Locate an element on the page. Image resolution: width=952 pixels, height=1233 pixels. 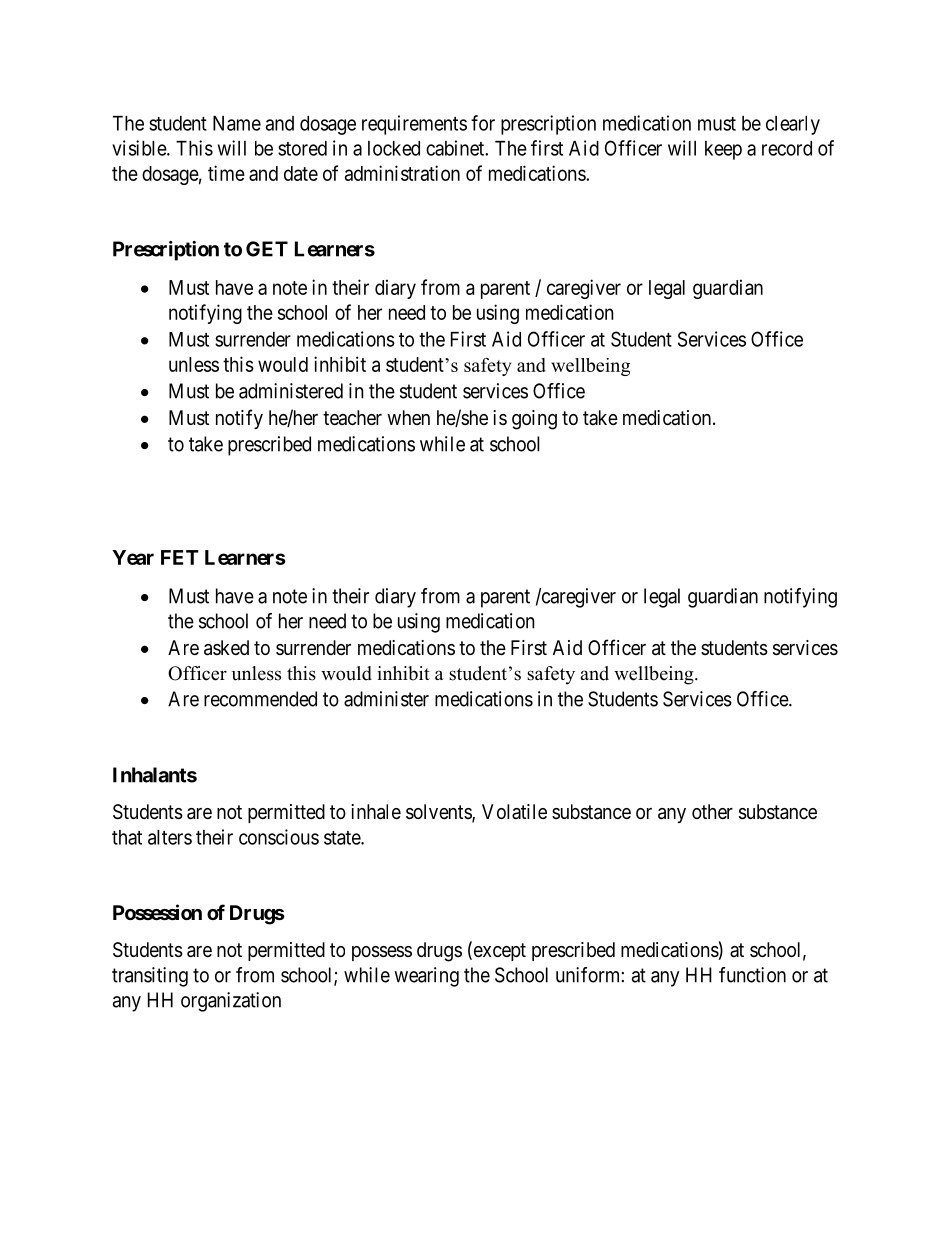
function is located at coordinates (752, 975).
